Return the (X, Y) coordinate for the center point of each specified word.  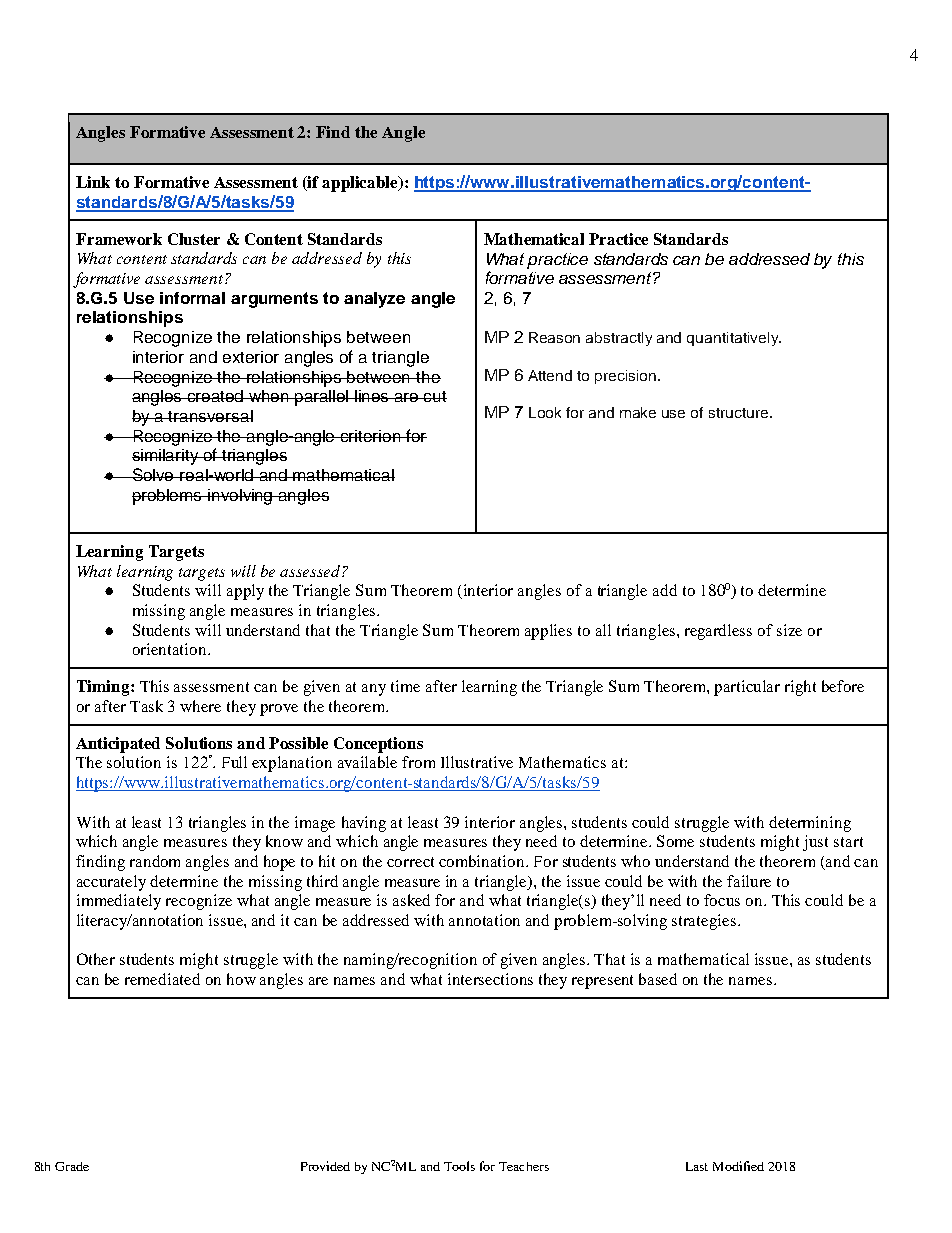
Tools (459, 1166)
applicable (361, 184)
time (405, 686)
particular (747, 688)
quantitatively (734, 339)
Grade (72, 1166)
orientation (171, 649)
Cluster (194, 239)
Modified (738, 1166)
